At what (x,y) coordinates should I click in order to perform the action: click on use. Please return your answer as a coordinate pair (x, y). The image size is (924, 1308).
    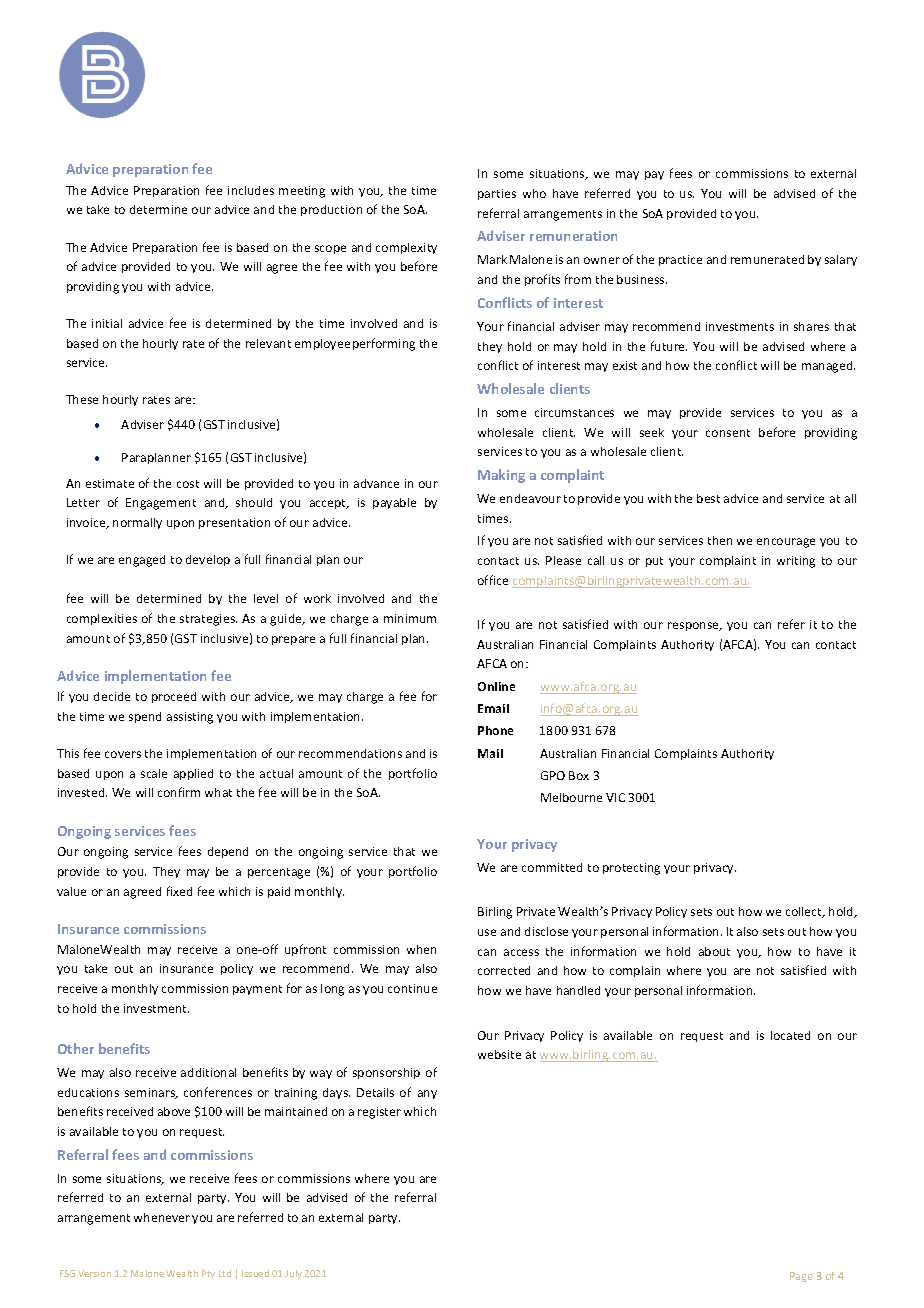
    Looking at the image, I should click on (487, 932).
